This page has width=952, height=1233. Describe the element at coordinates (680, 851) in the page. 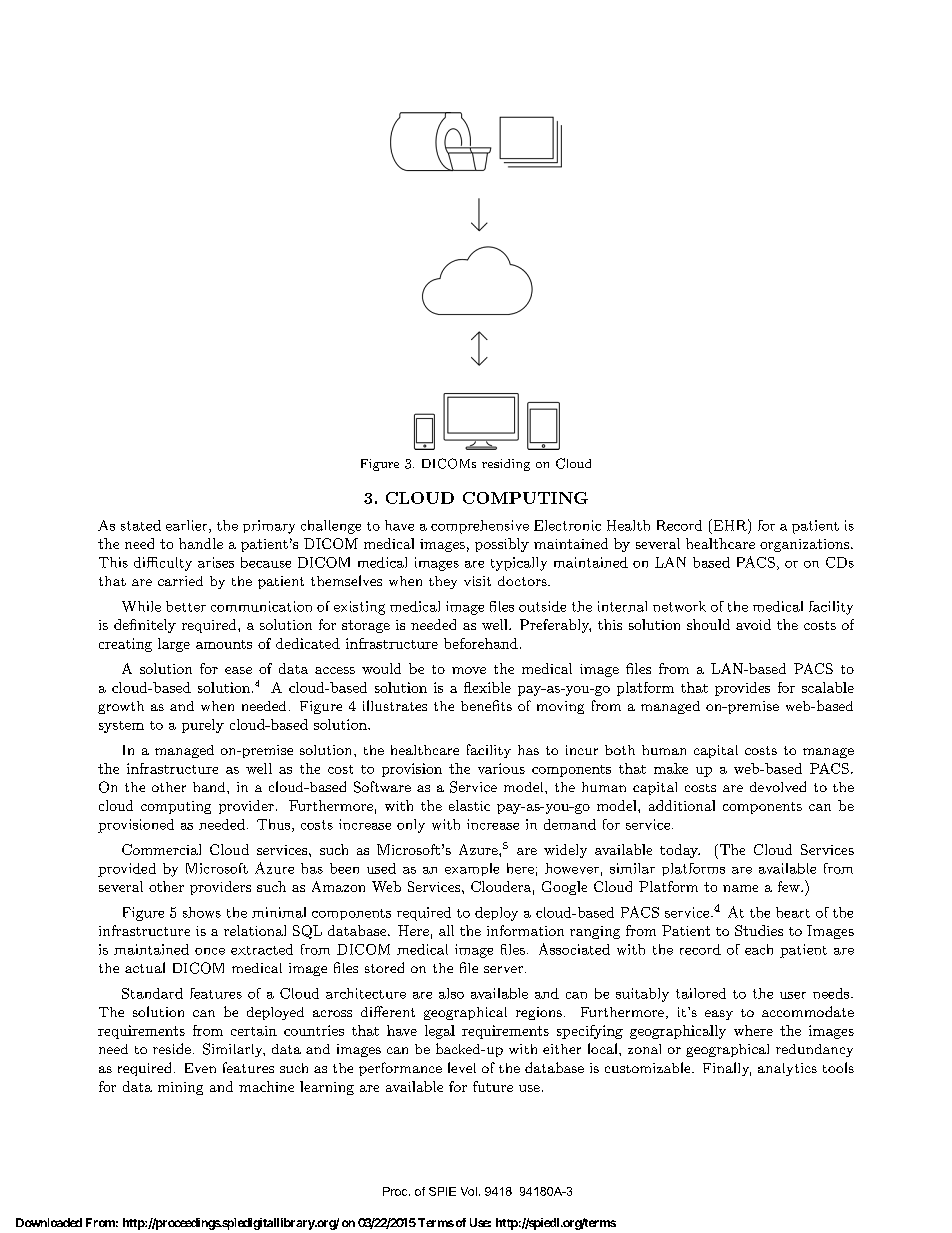

I see `today` at that location.
